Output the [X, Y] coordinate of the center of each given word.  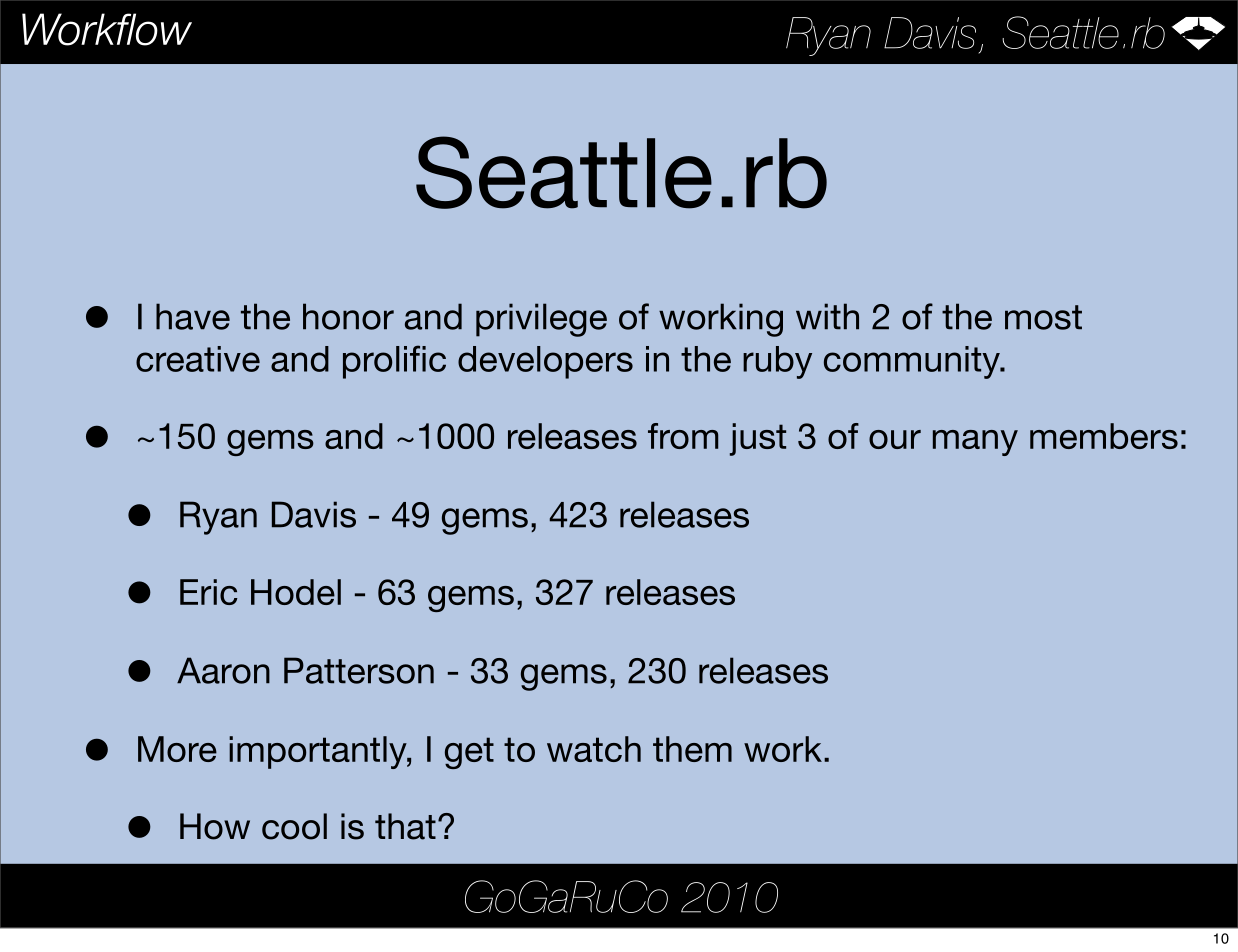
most [1043, 317]
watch [594, 749]
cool [294, 826]
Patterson [359, 670]
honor [348, 316]
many [975, 443]
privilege [541, 320]
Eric [209, 592]
